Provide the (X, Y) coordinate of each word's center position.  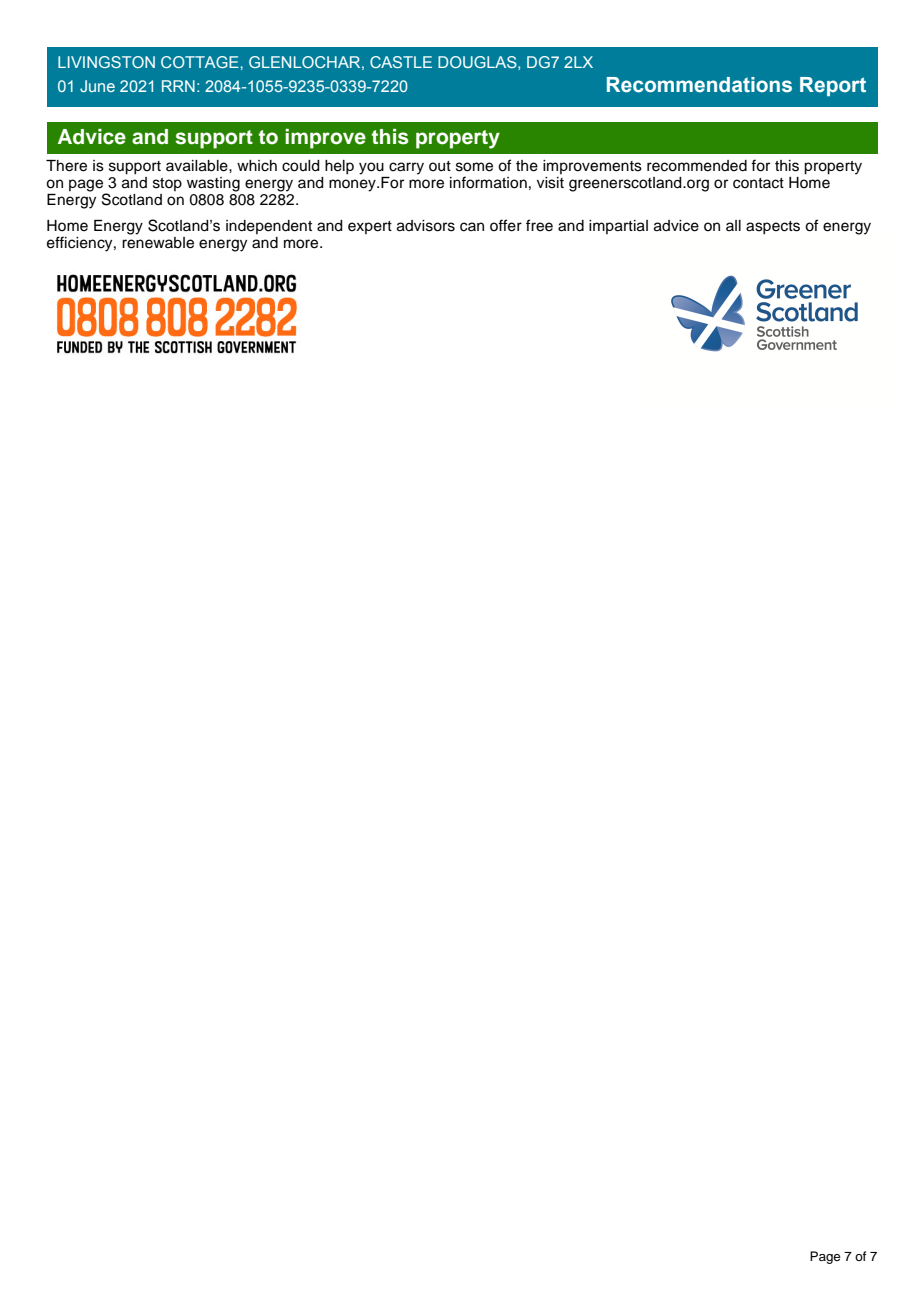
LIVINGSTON (106, 62)
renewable (158, 243)
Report (833, 86)
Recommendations (699, 85)
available (198, 166)
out (440, 166)
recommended (697, 166)
